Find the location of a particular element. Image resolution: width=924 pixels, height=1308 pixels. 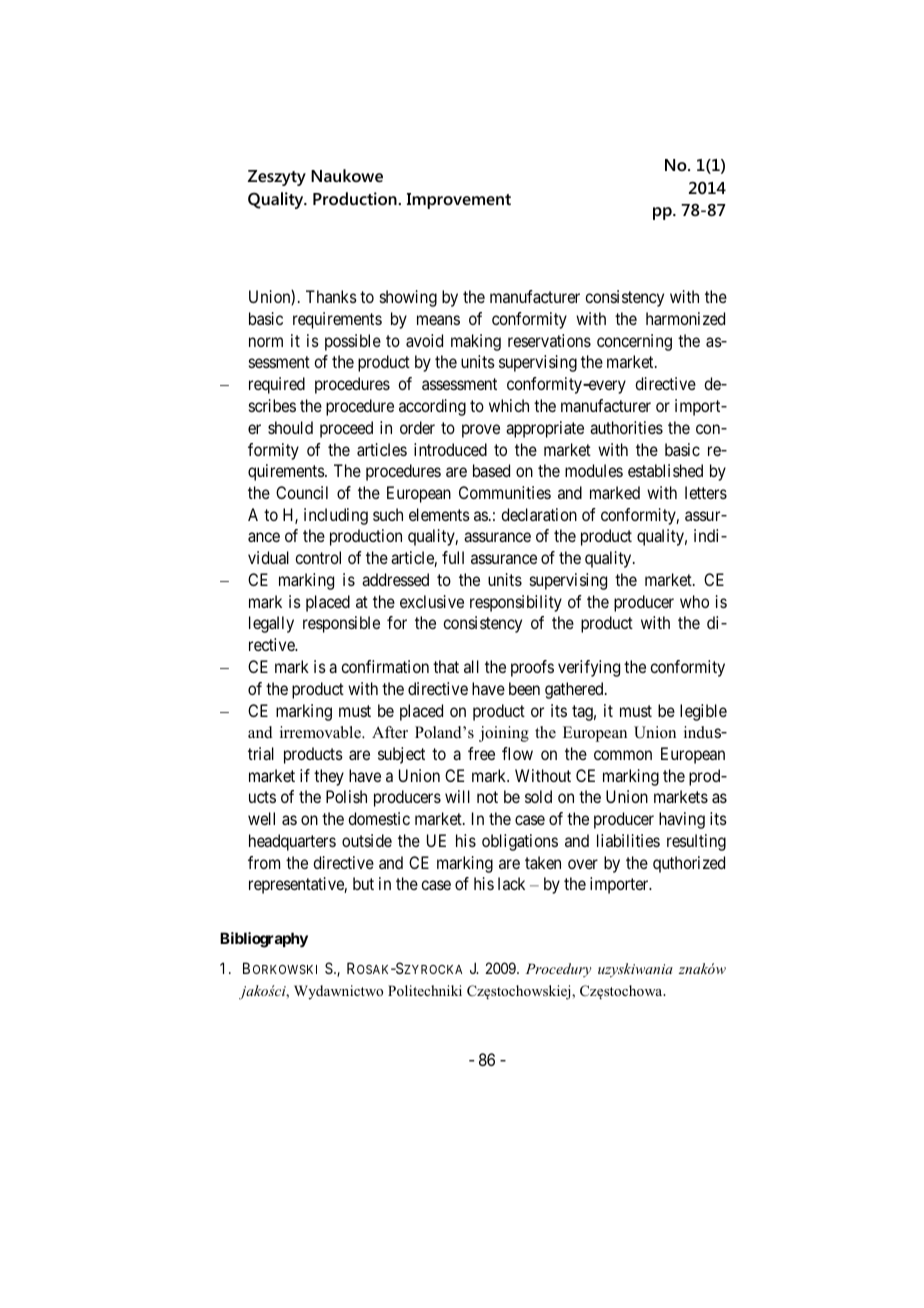

letters is located at coordinates (706, 492).
